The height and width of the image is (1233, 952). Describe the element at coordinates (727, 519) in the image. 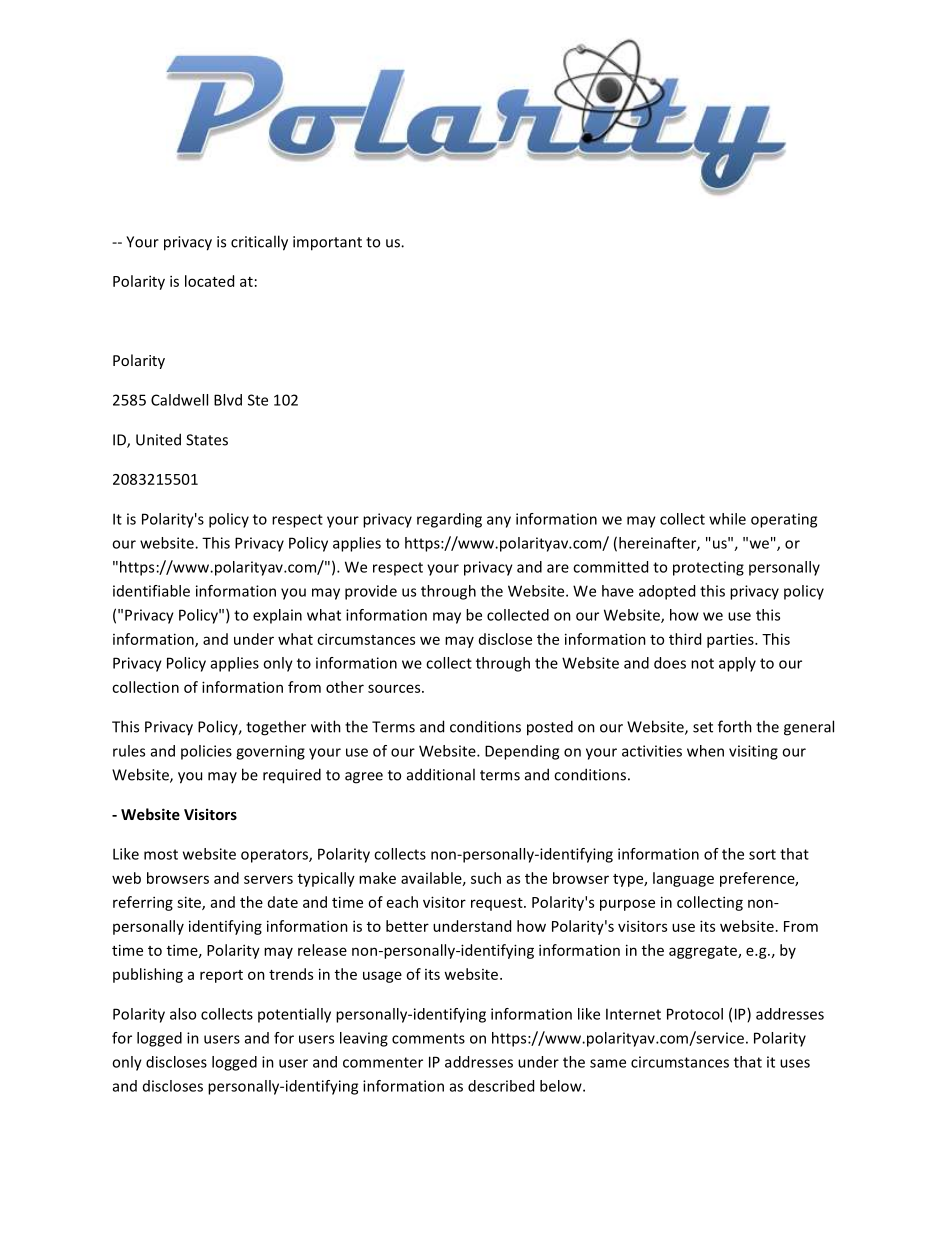

I see `while` at that location.
